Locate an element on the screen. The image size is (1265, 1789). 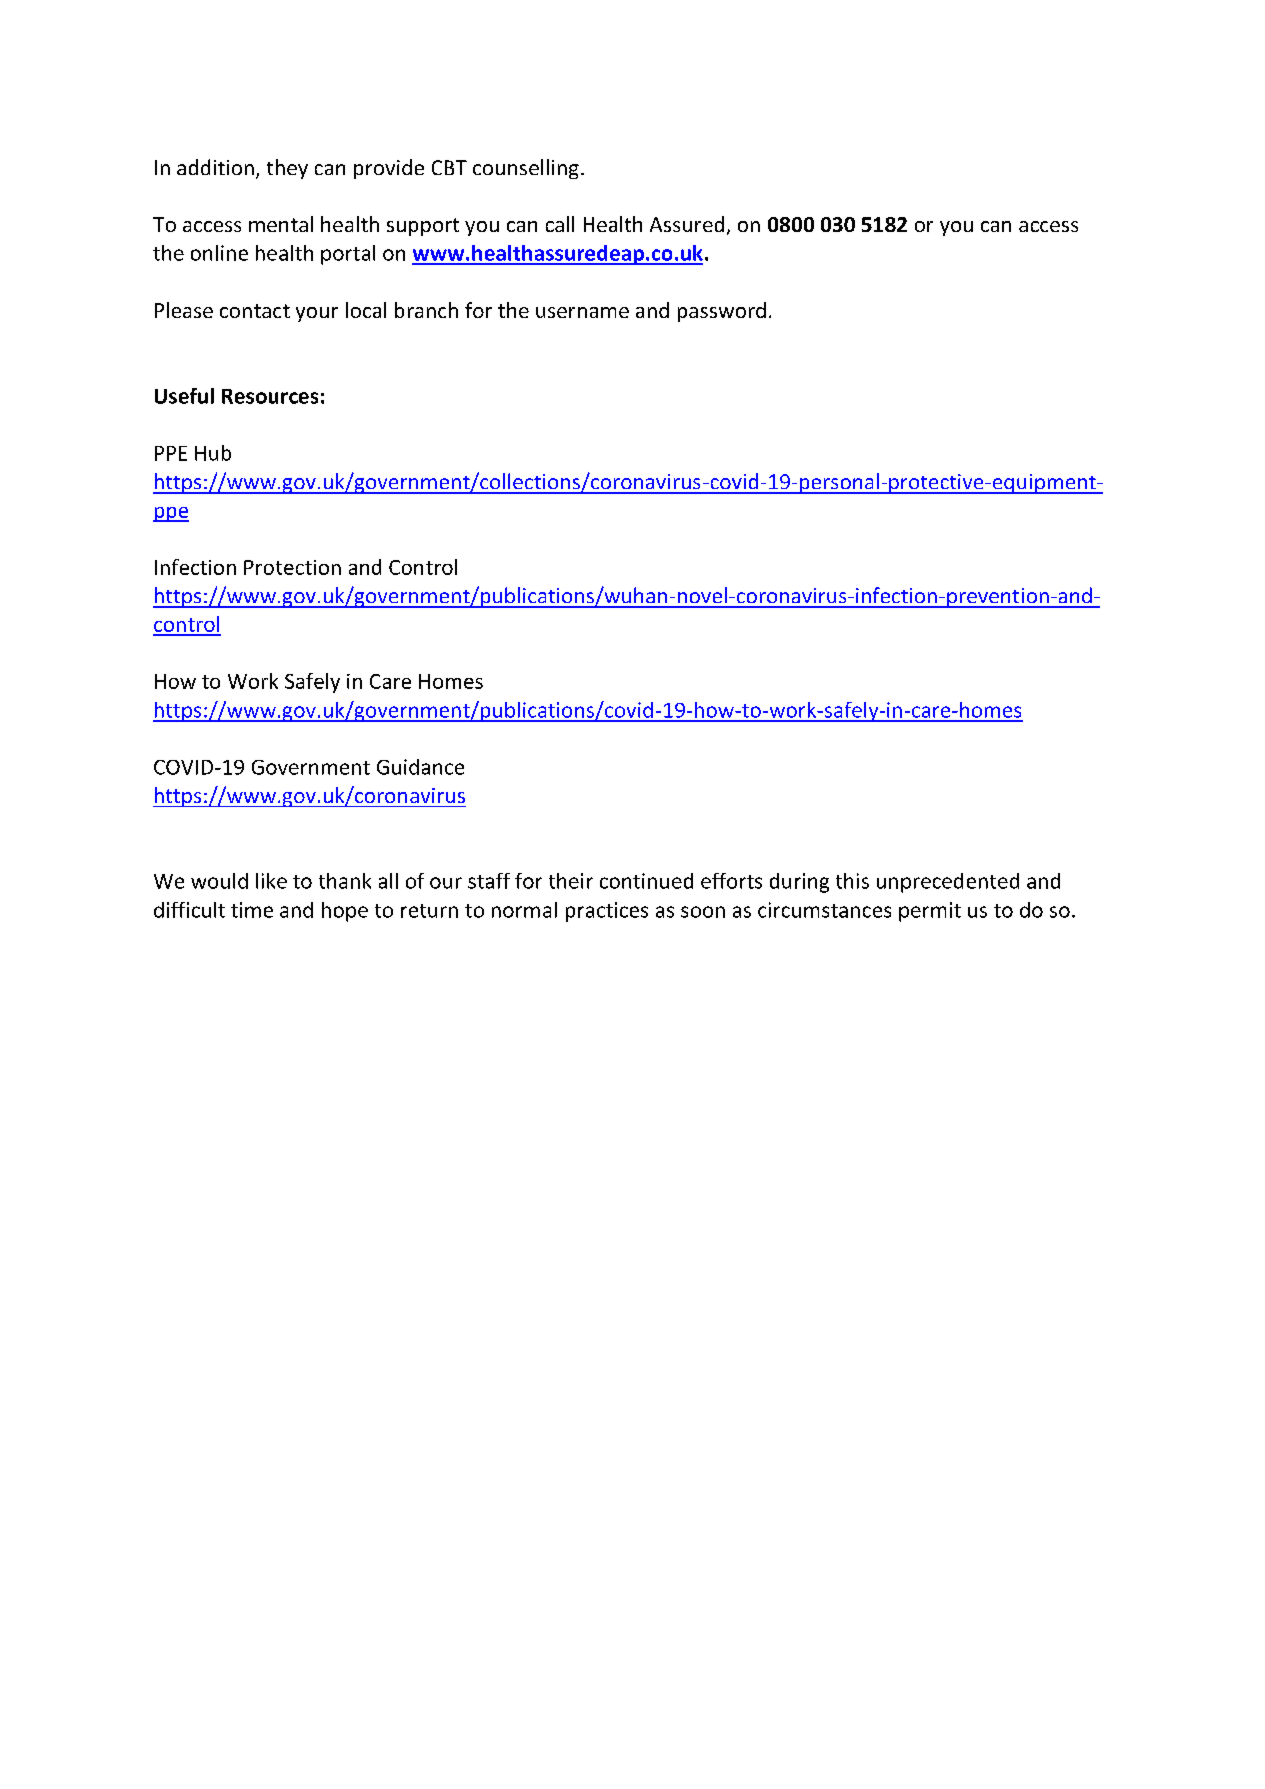
password is located at coordinates (722, 312).
